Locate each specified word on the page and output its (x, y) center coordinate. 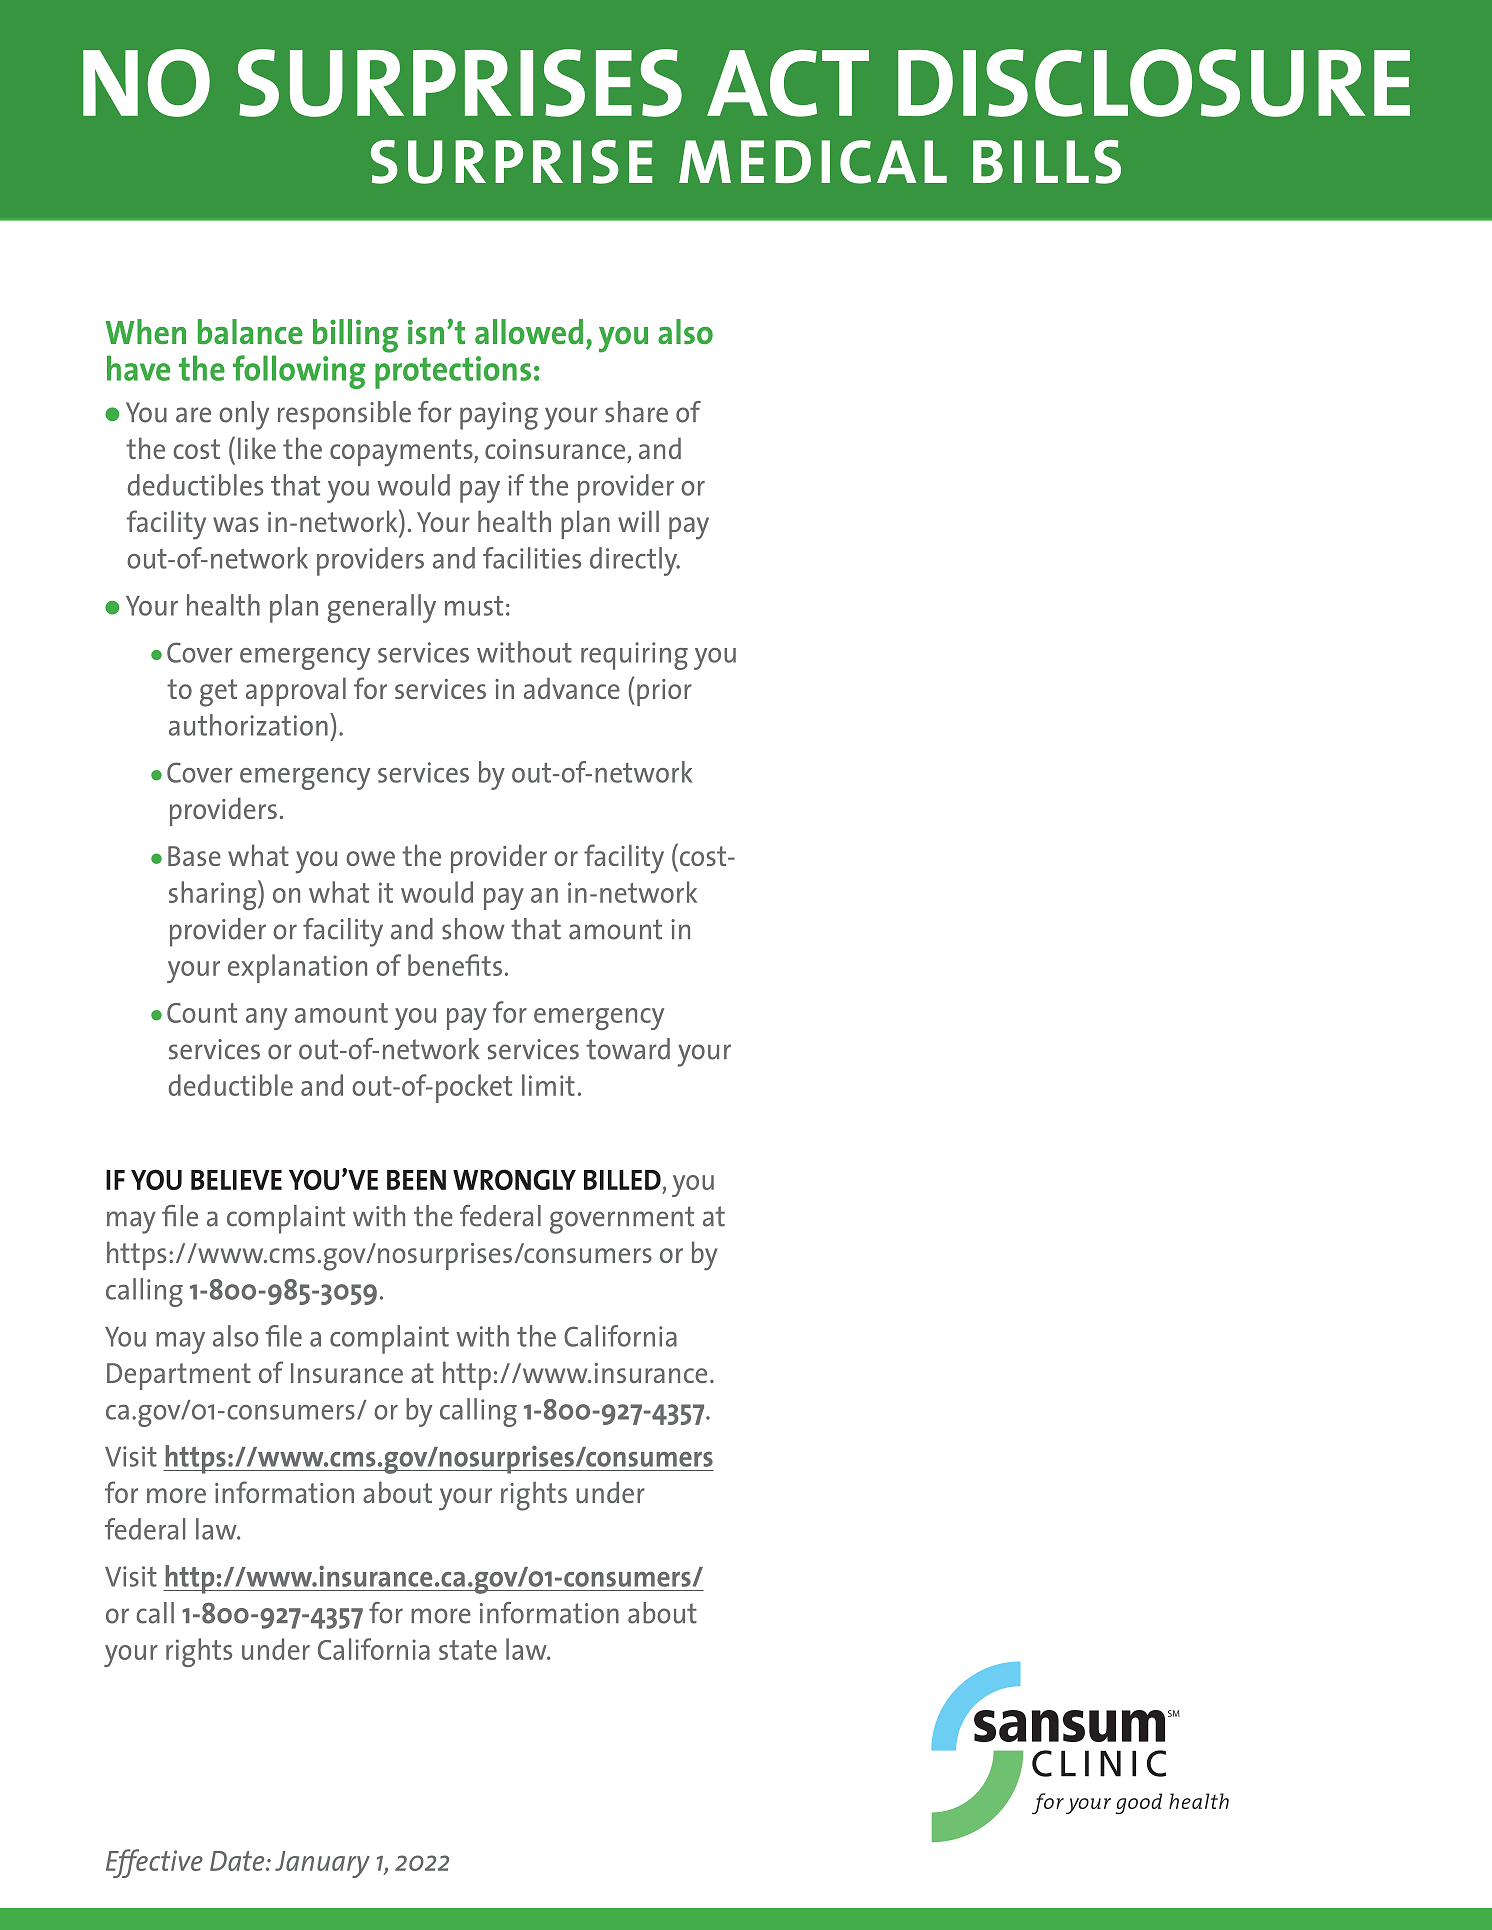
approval (296, 691)
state (468, 1650)
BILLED (622, 1180)
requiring (634, 656)
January (322, 1864)
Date (238, 1861)
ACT (788, 83)
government (622, 1220)
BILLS (1047, 162)
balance (250, 332)
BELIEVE (236, 1180)
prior (664, 692)
